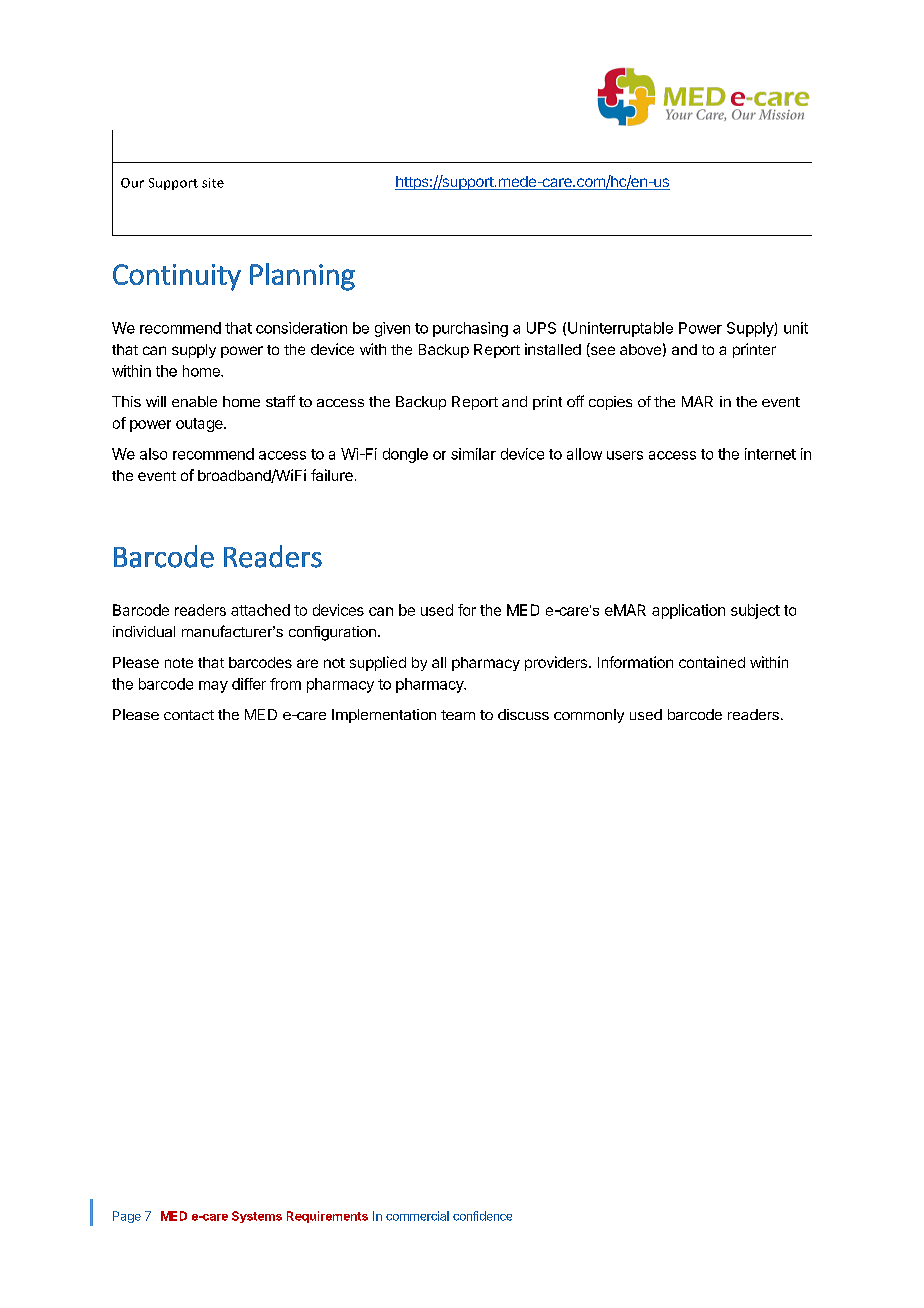 The width and height of the page is (924, 1308). Describe the element at coordinates (189, 715) in the page. I see `contact` at that location.
